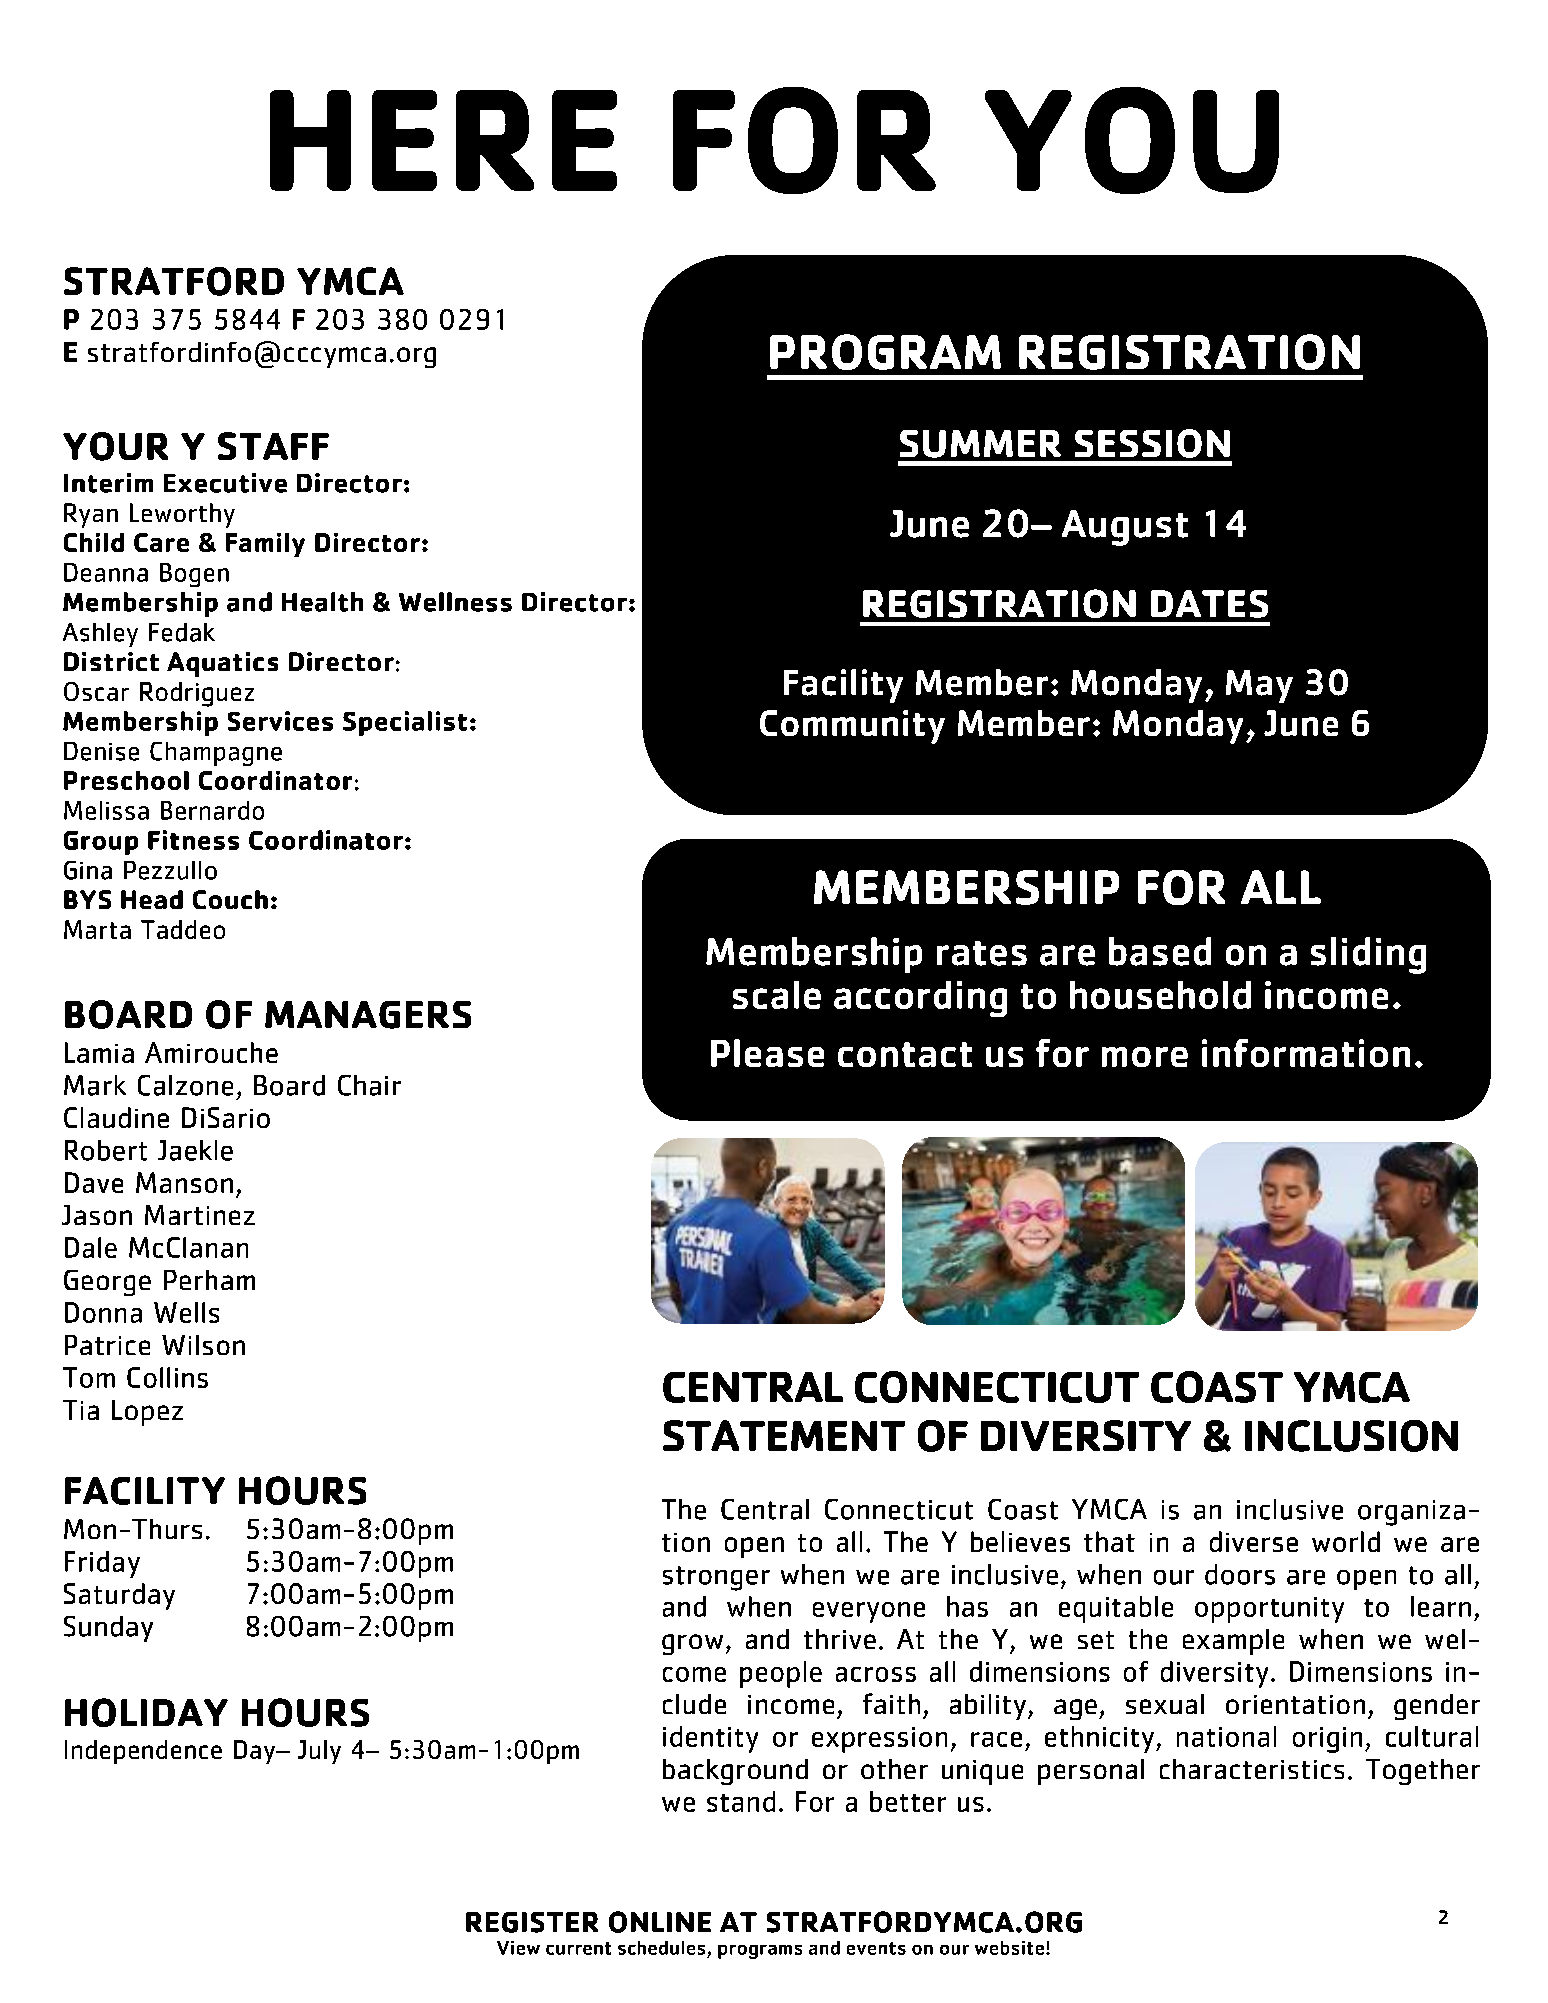 This screenshot has width=1548, height=2003. I want to click on INCLUSION, so click(1351, 1436).
